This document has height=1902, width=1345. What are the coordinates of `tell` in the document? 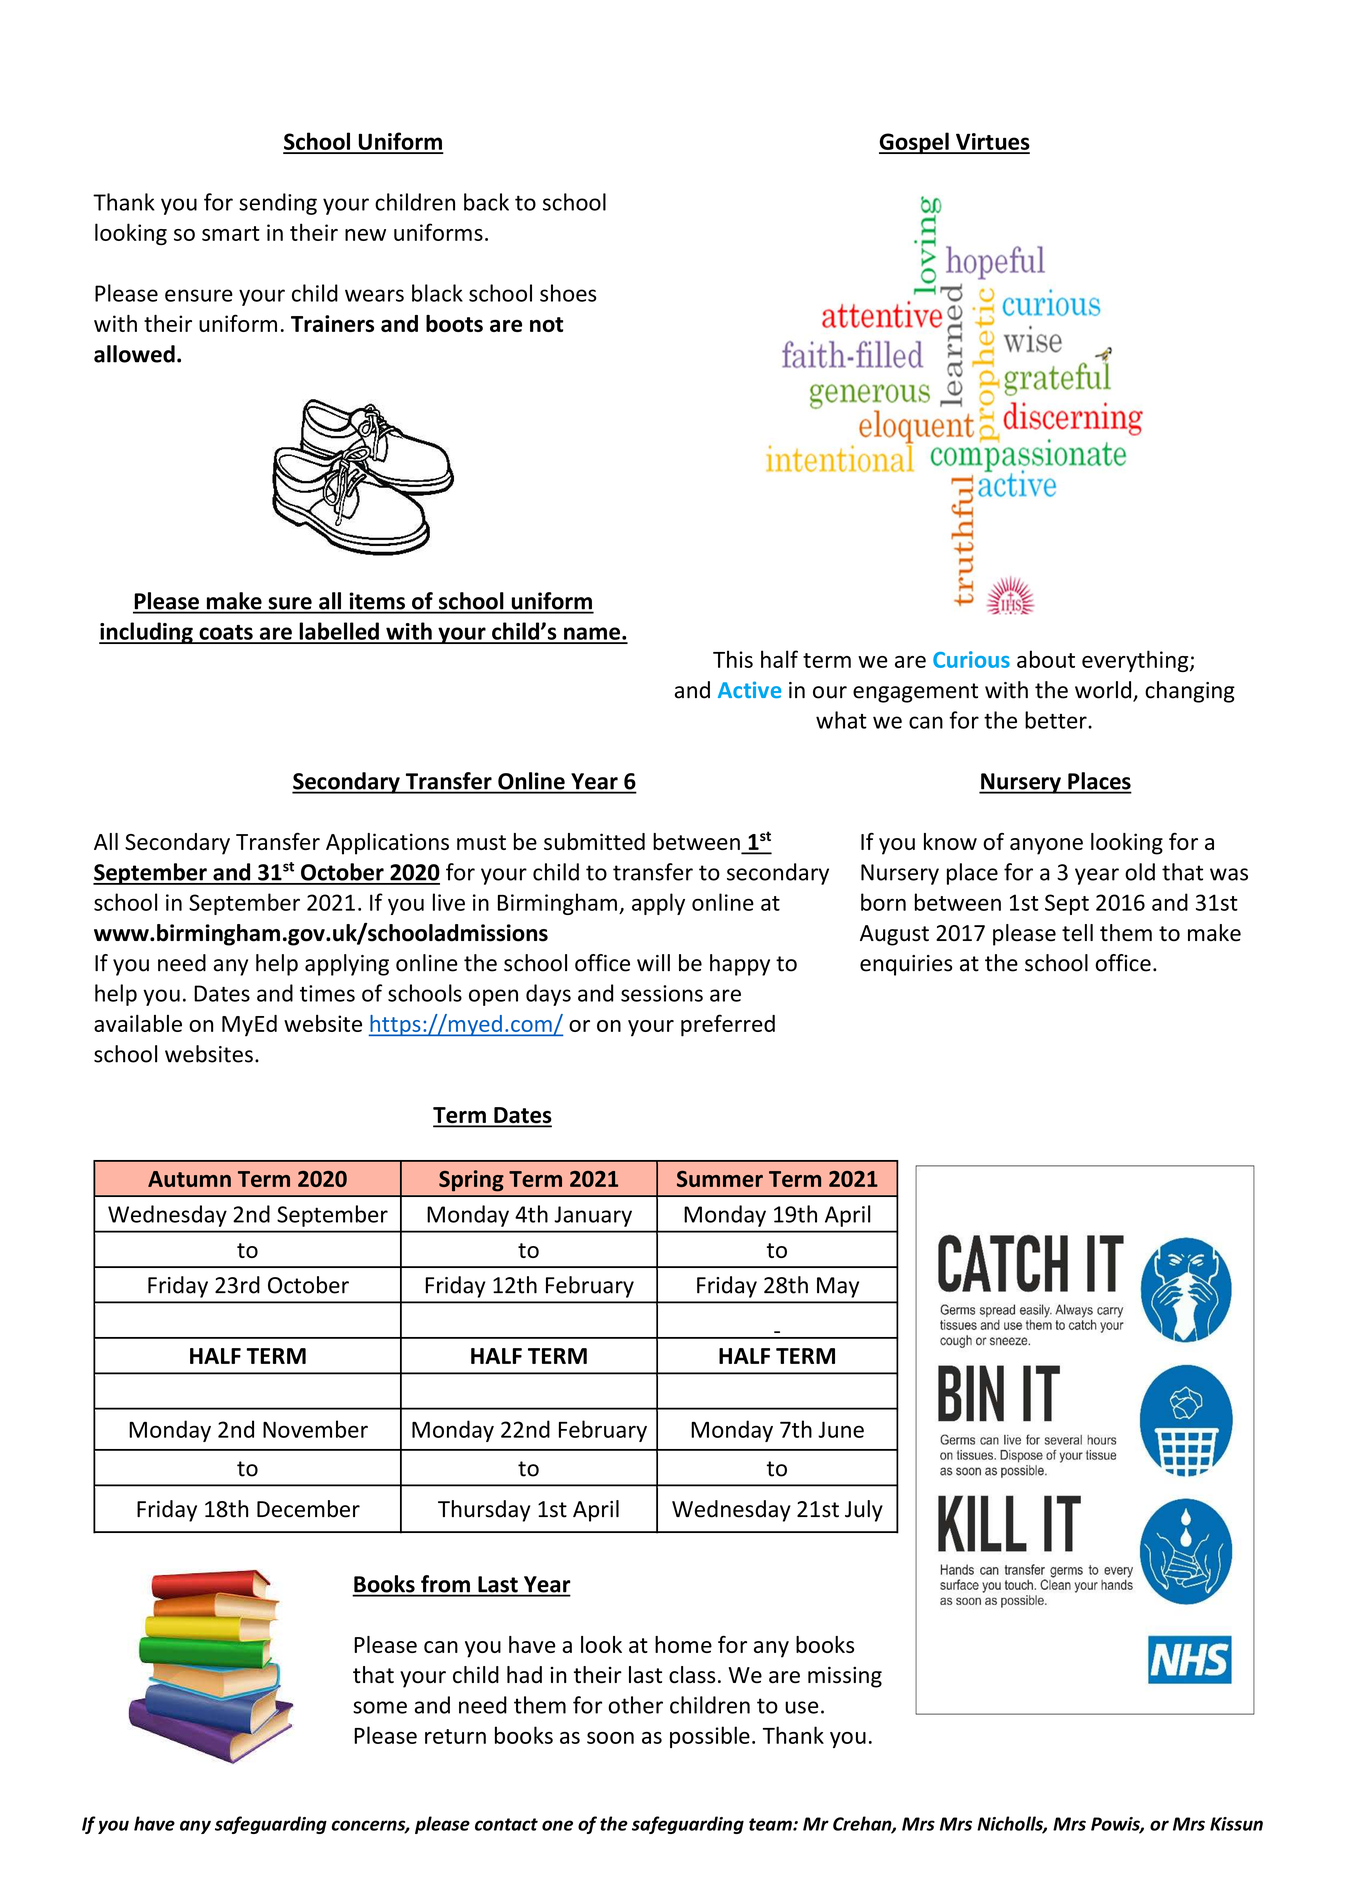 It's located at (1077, 933).
